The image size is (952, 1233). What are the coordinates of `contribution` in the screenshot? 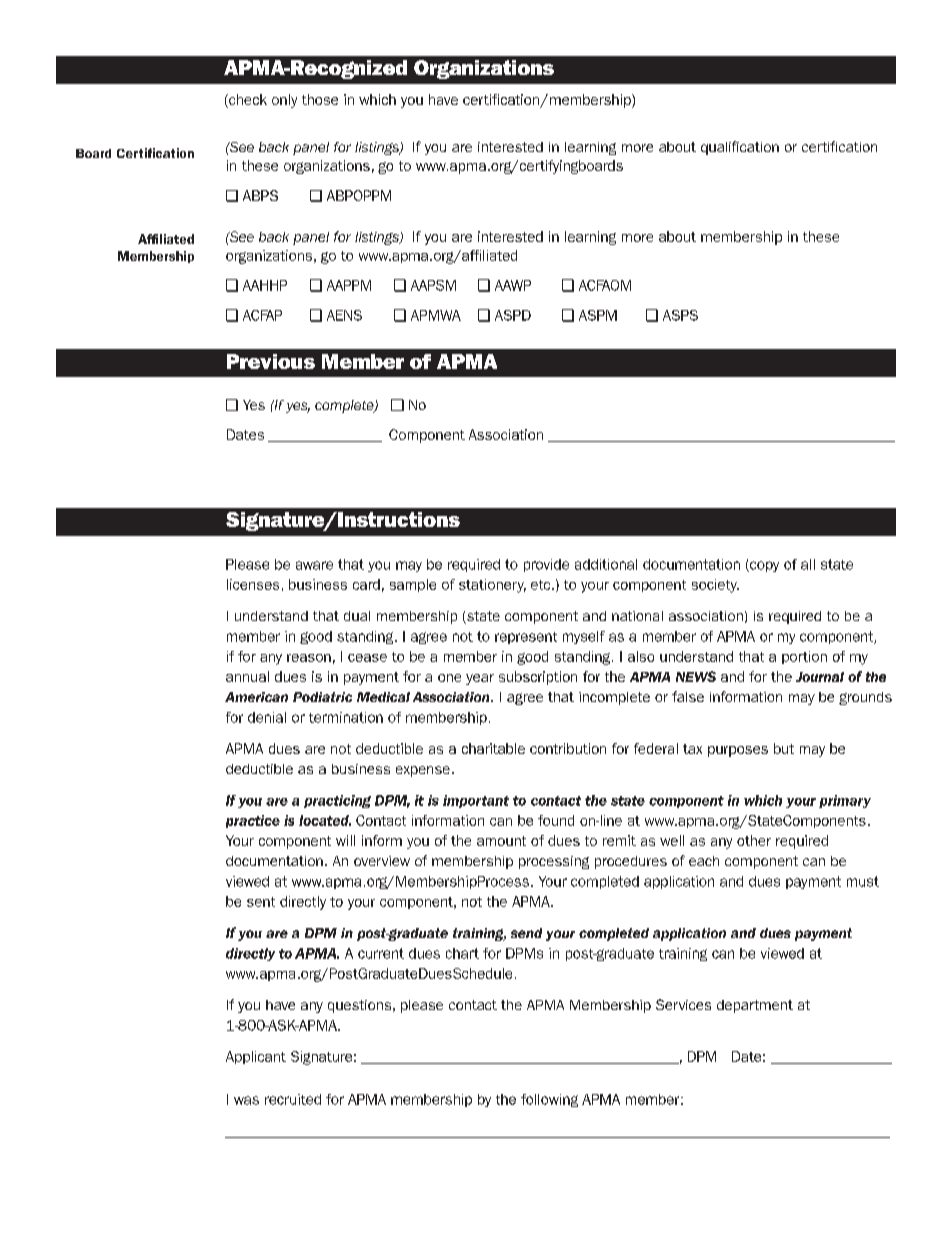 It's located at (568, 748).
